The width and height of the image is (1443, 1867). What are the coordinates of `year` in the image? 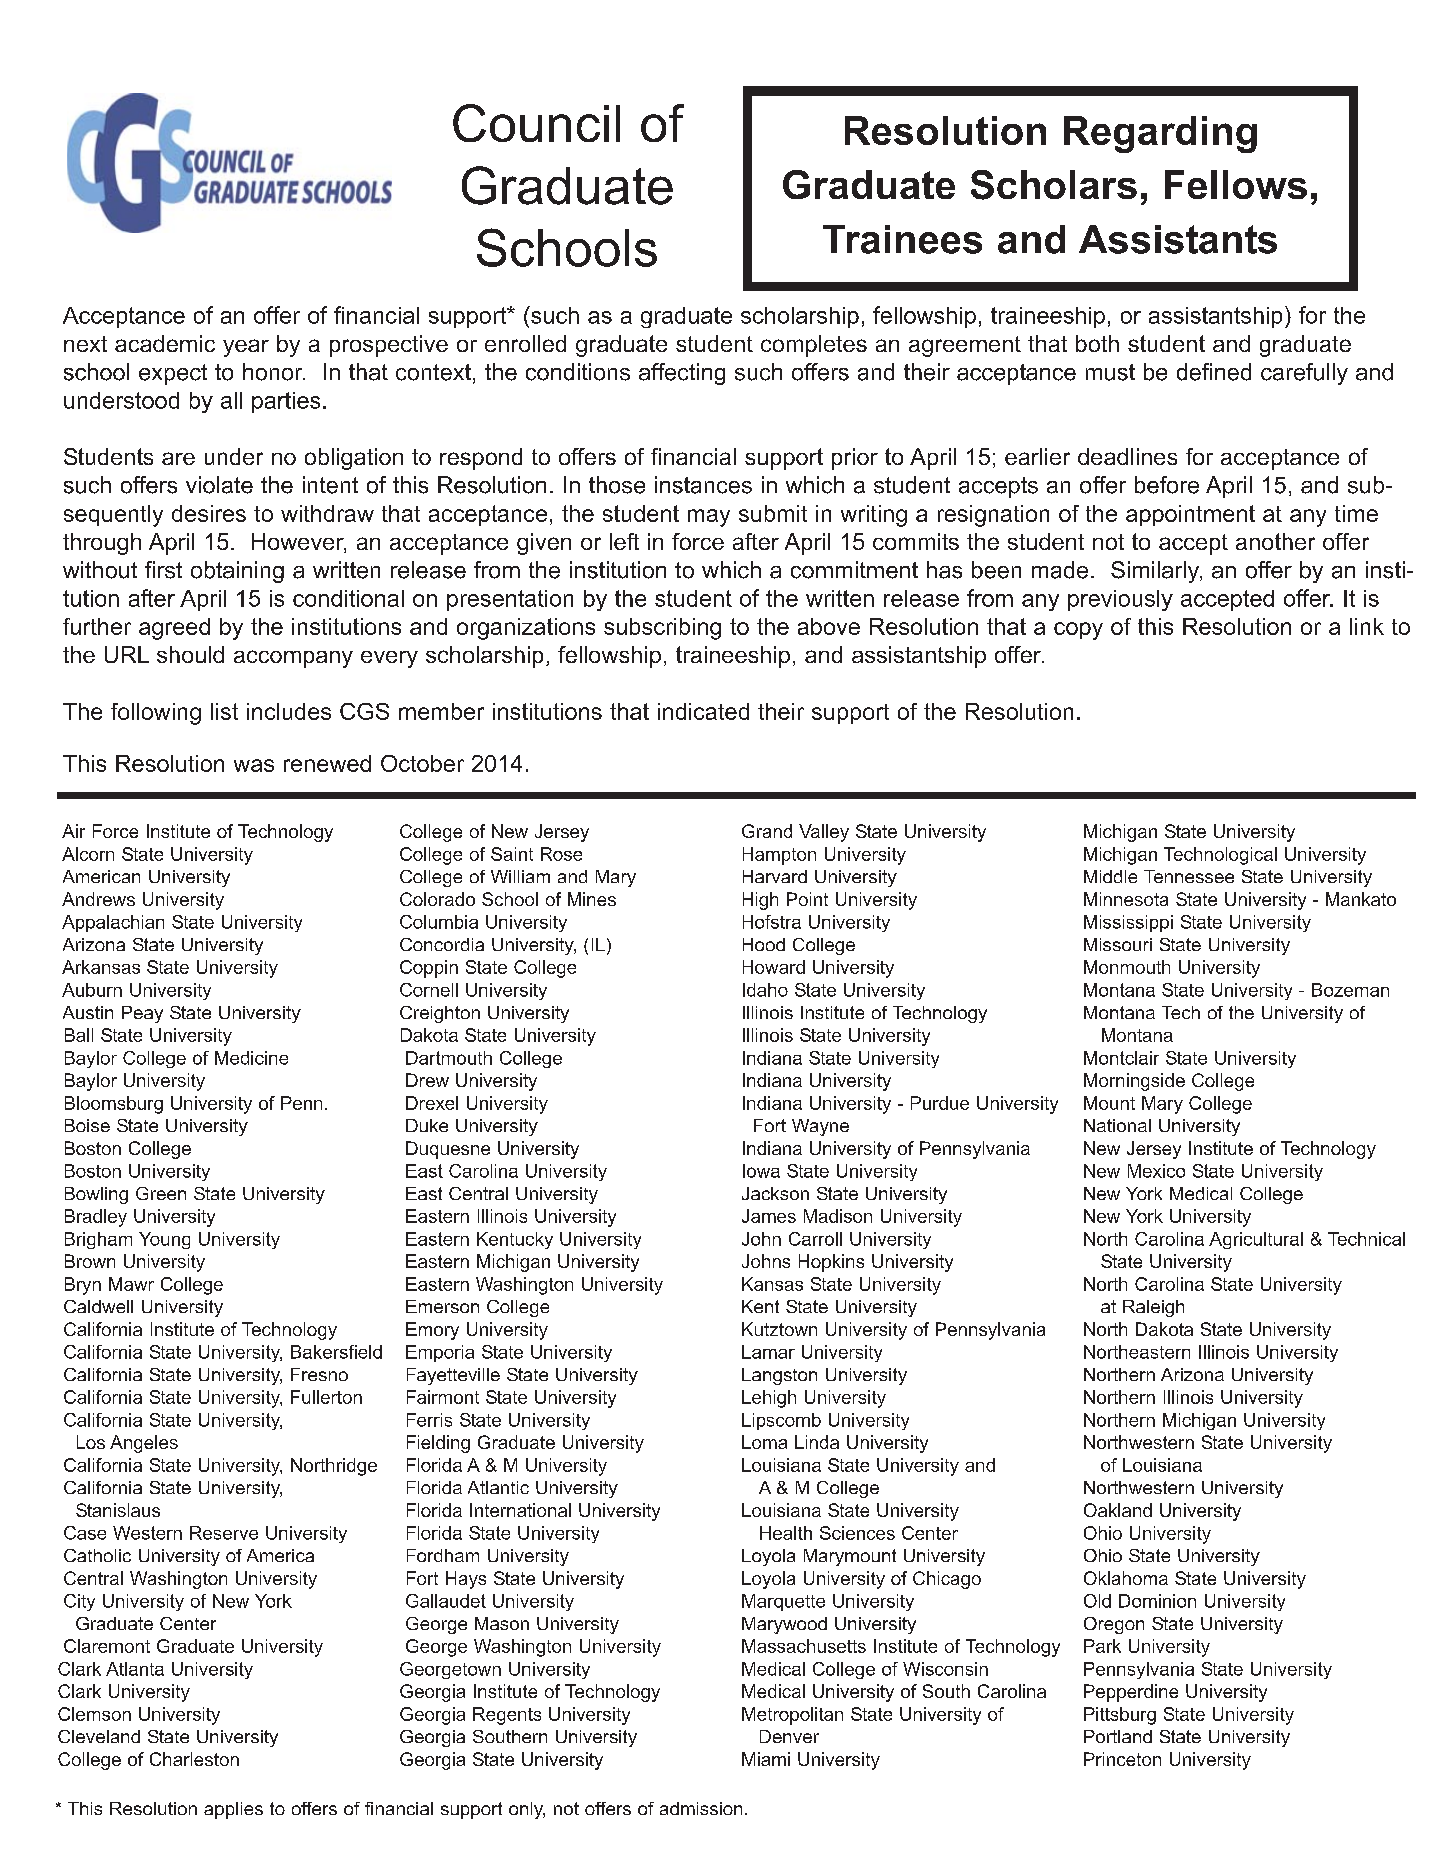 It's located at (246, 348).
